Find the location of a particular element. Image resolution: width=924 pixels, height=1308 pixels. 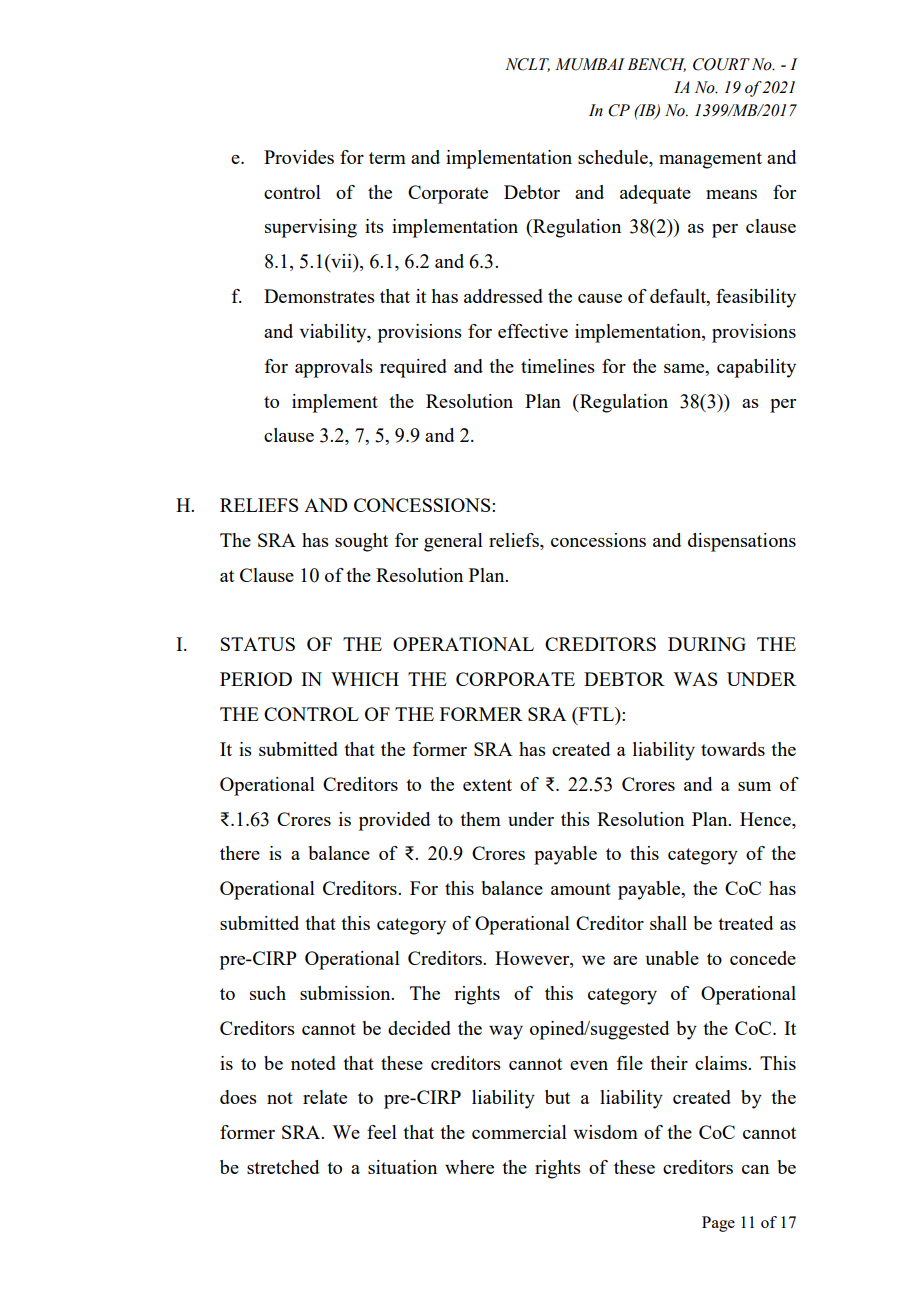

STATUS is located at coordinates (258, 644).
